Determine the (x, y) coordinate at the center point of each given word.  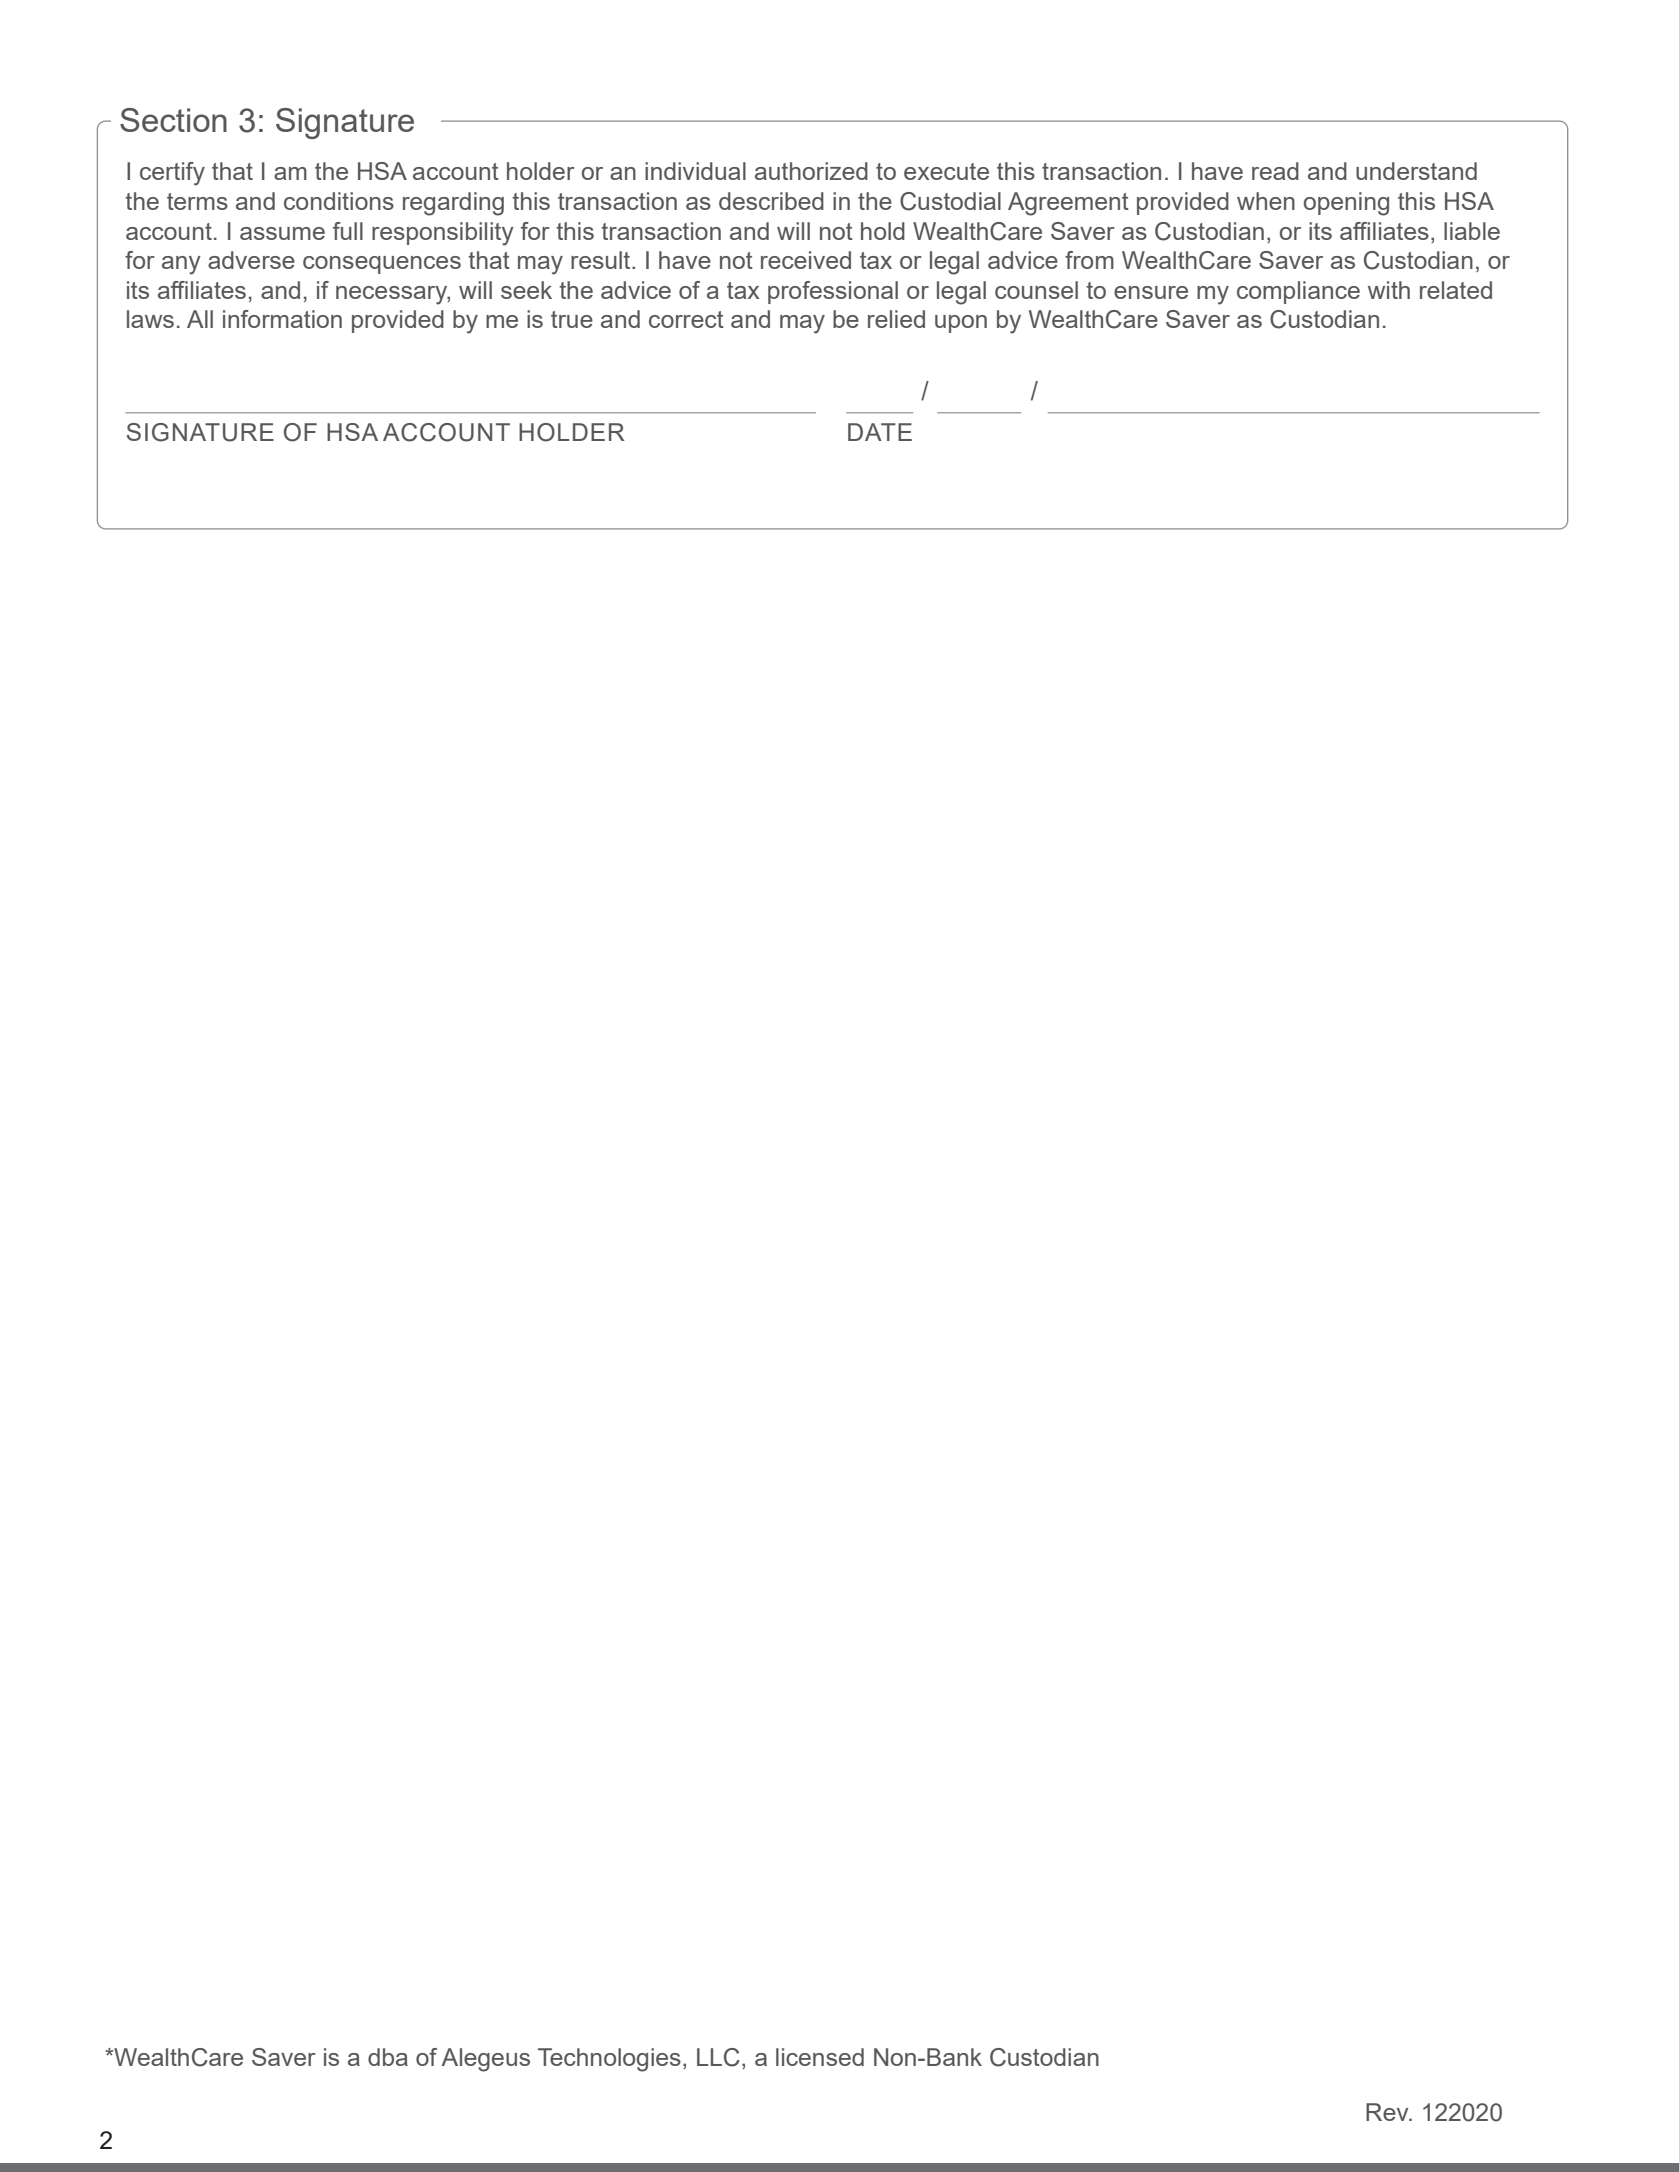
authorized (811, 171)
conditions (339, 201)
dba (388, 2057)
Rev (1388, 2112)
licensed (820, 2057)
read (1275, 171)
